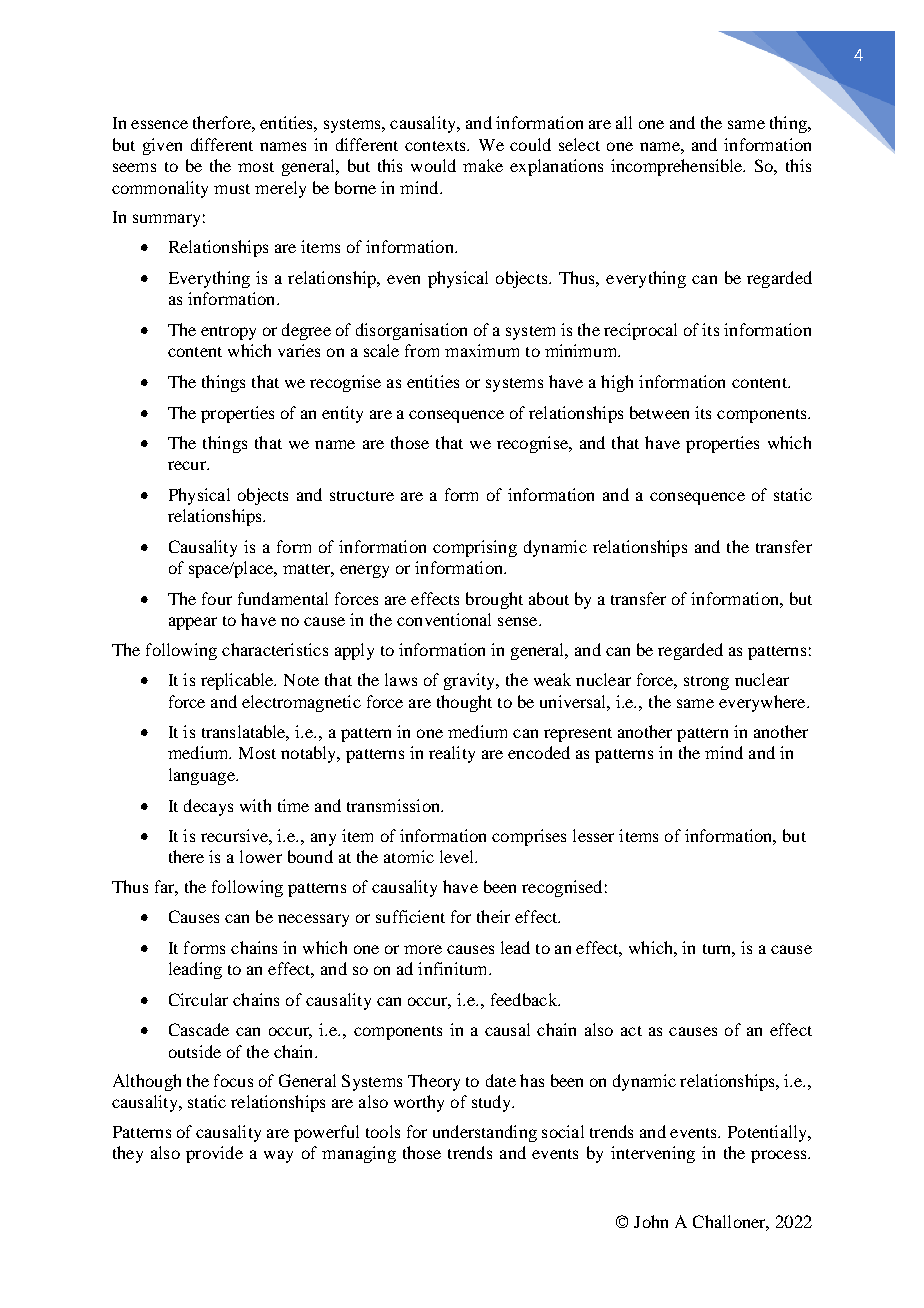 This screenshot has width=924, height=1308. Describe the element at coordinates (653, 1154) in the screenshot. I see `intervening` at that location.
